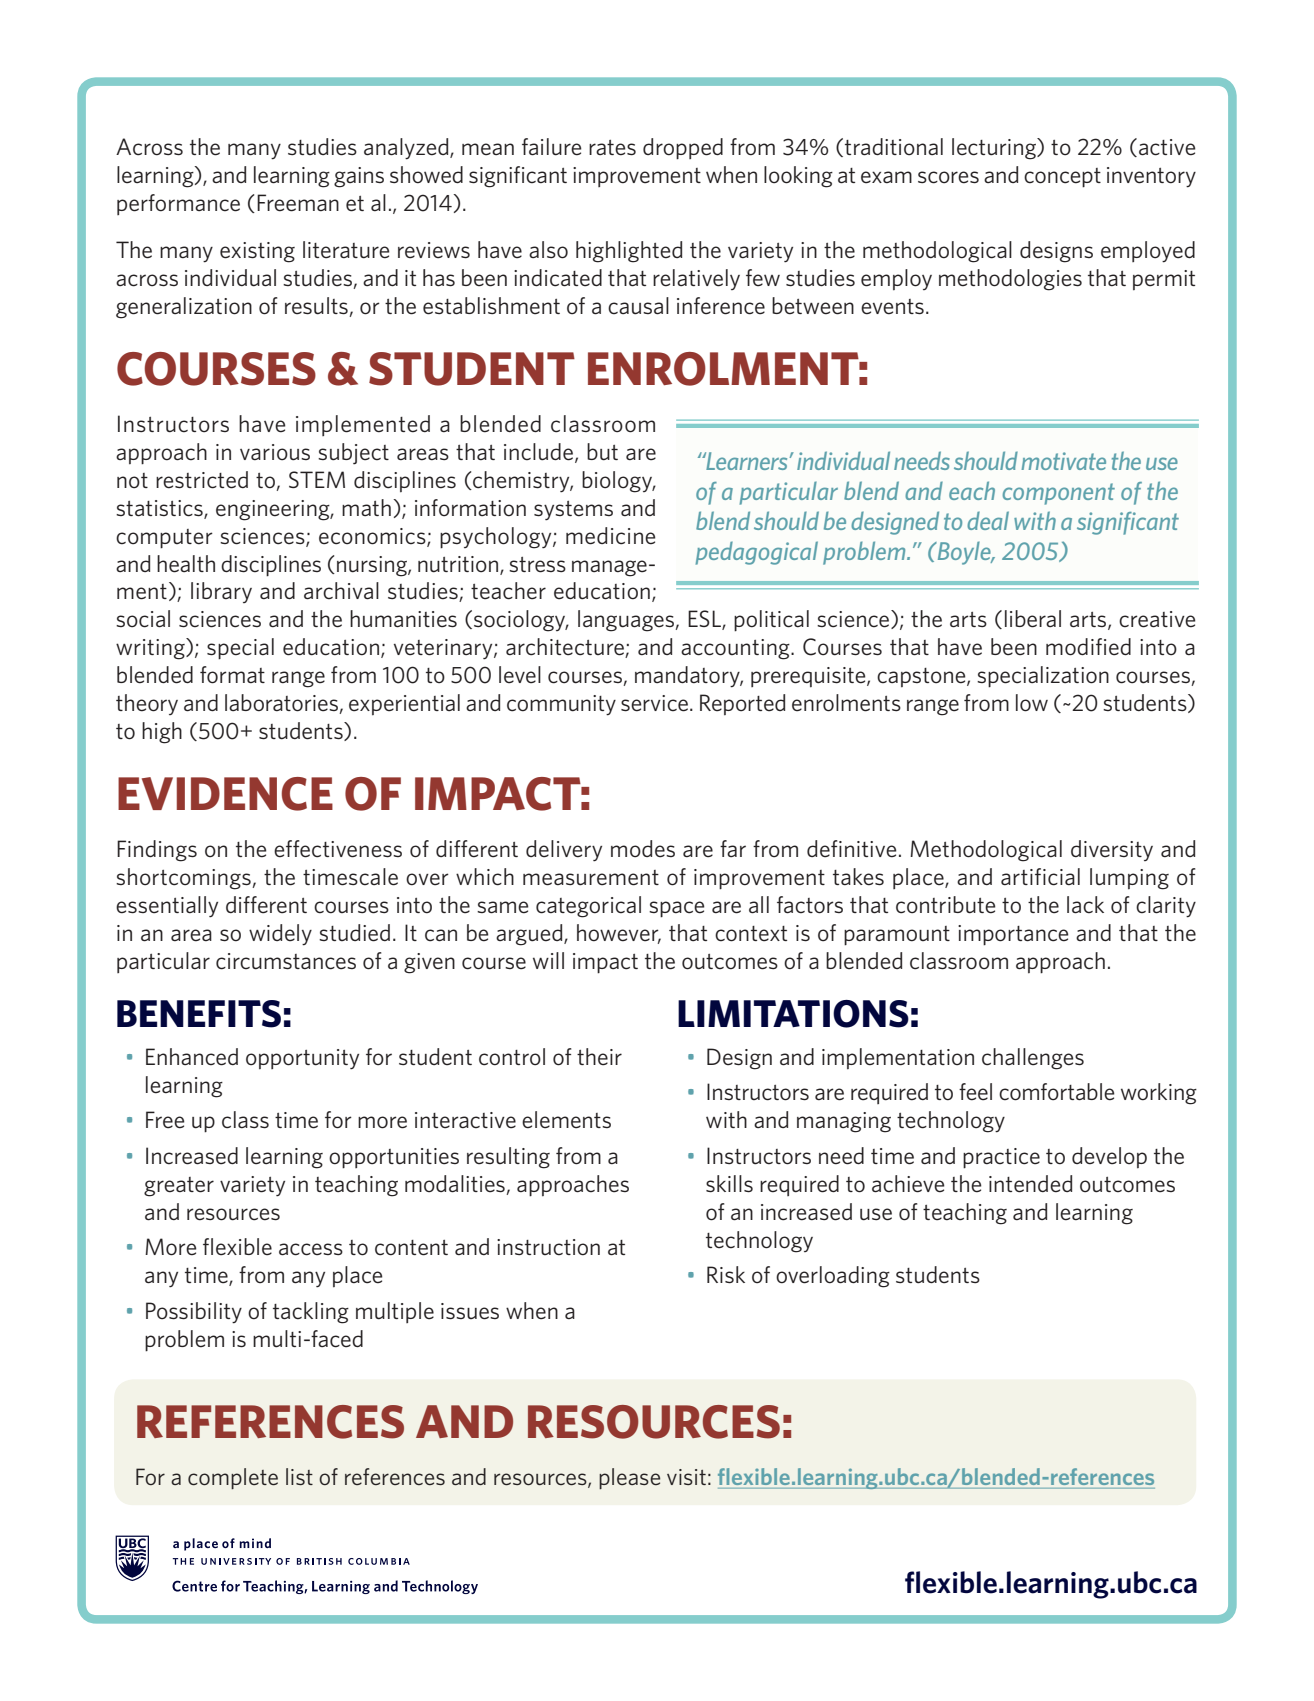 This screenshot has width=1314, height=1701. I want to click on concept, so click(1062, 178).
